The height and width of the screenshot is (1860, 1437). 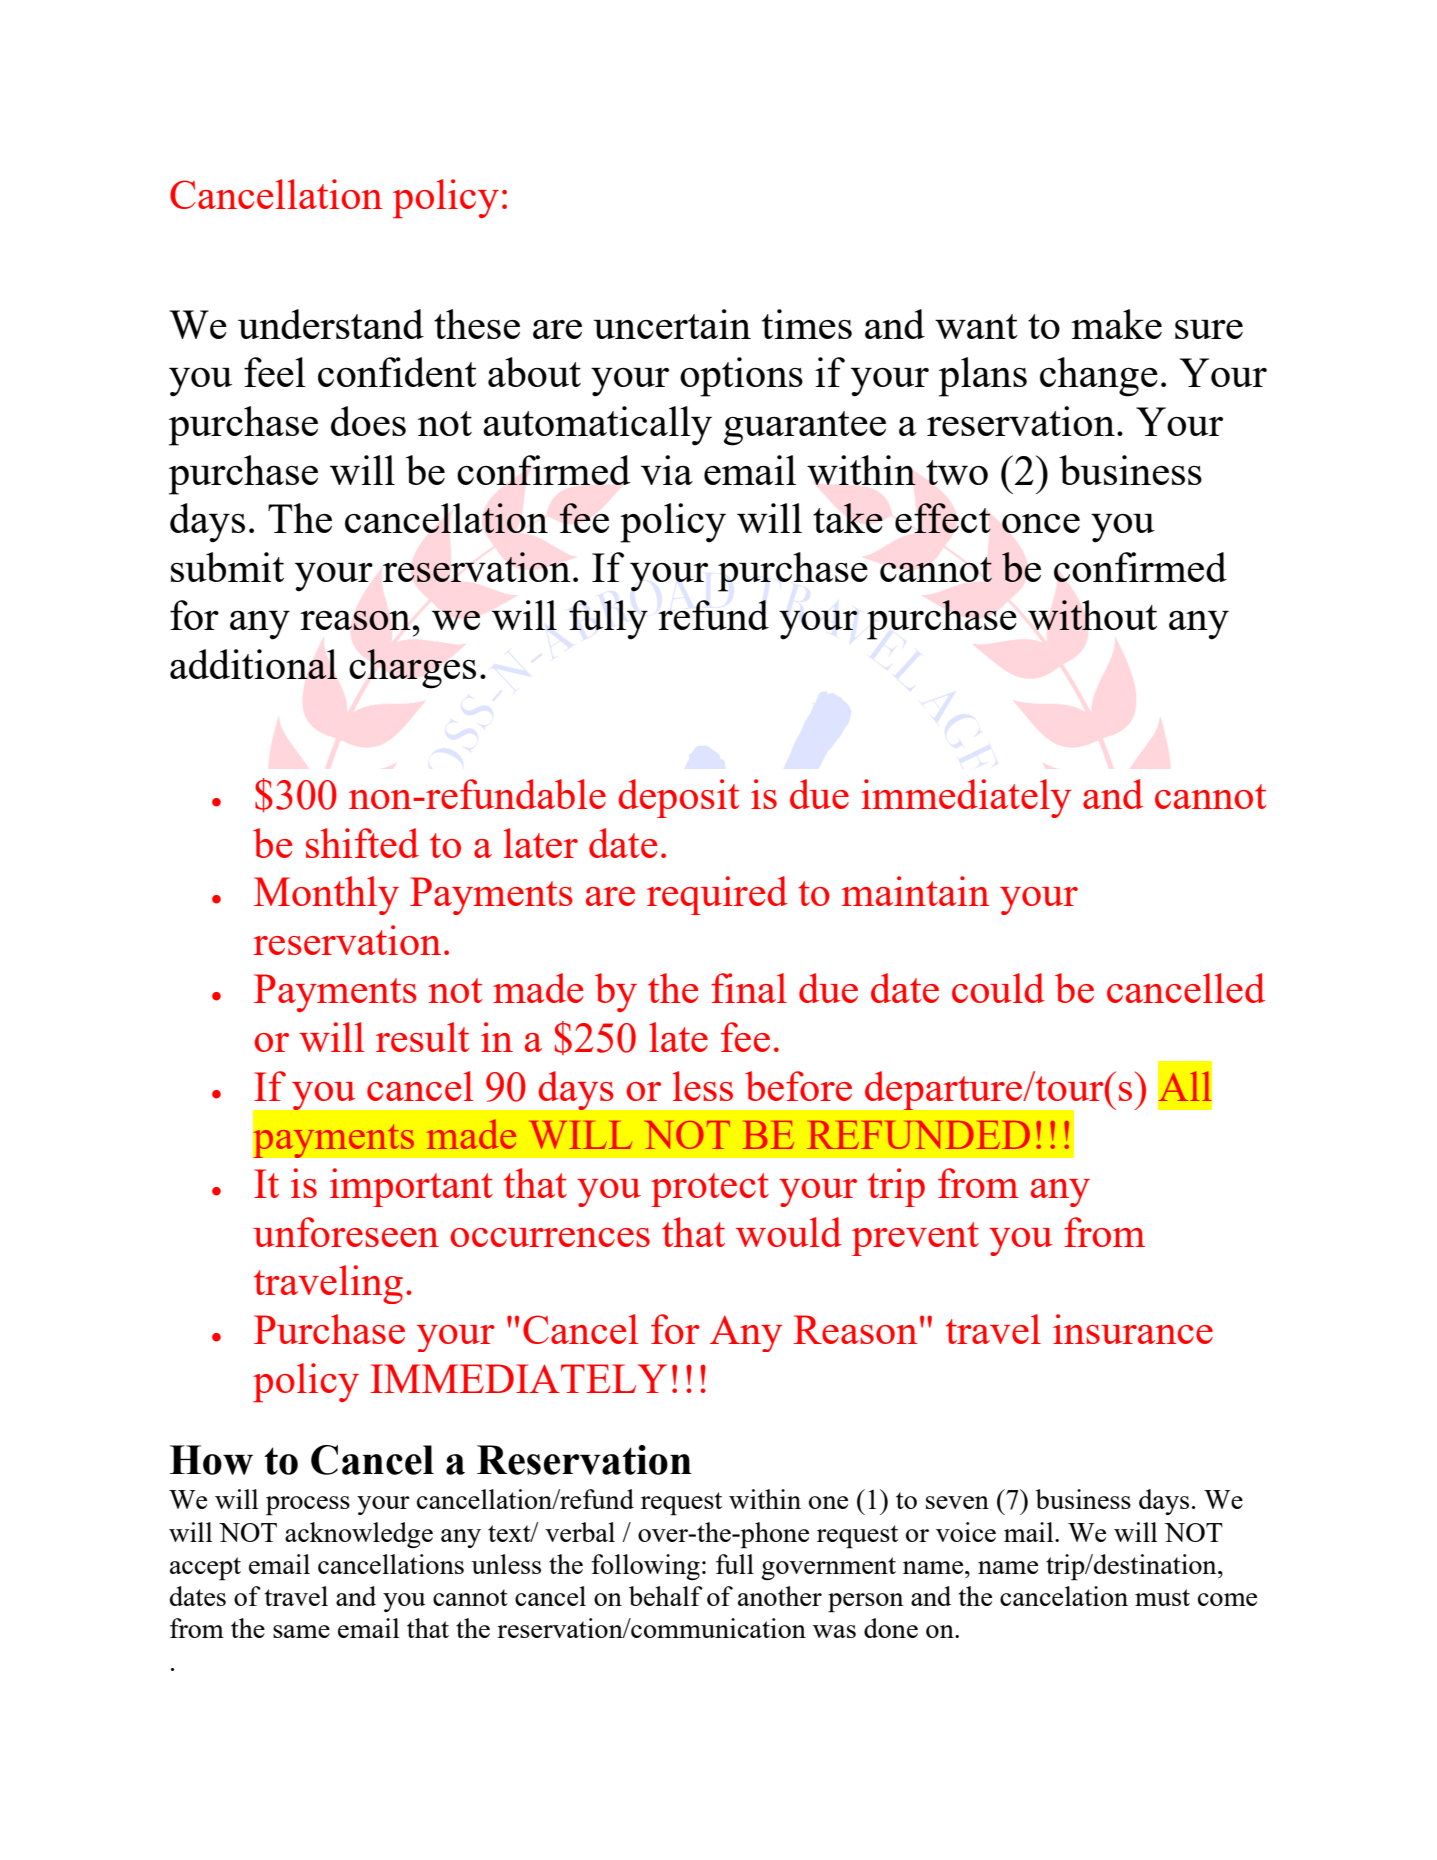 What do you see at coordinates (666, 1596) in the screenshot?
I see `behalf` at bounding box center [666, 1596].
